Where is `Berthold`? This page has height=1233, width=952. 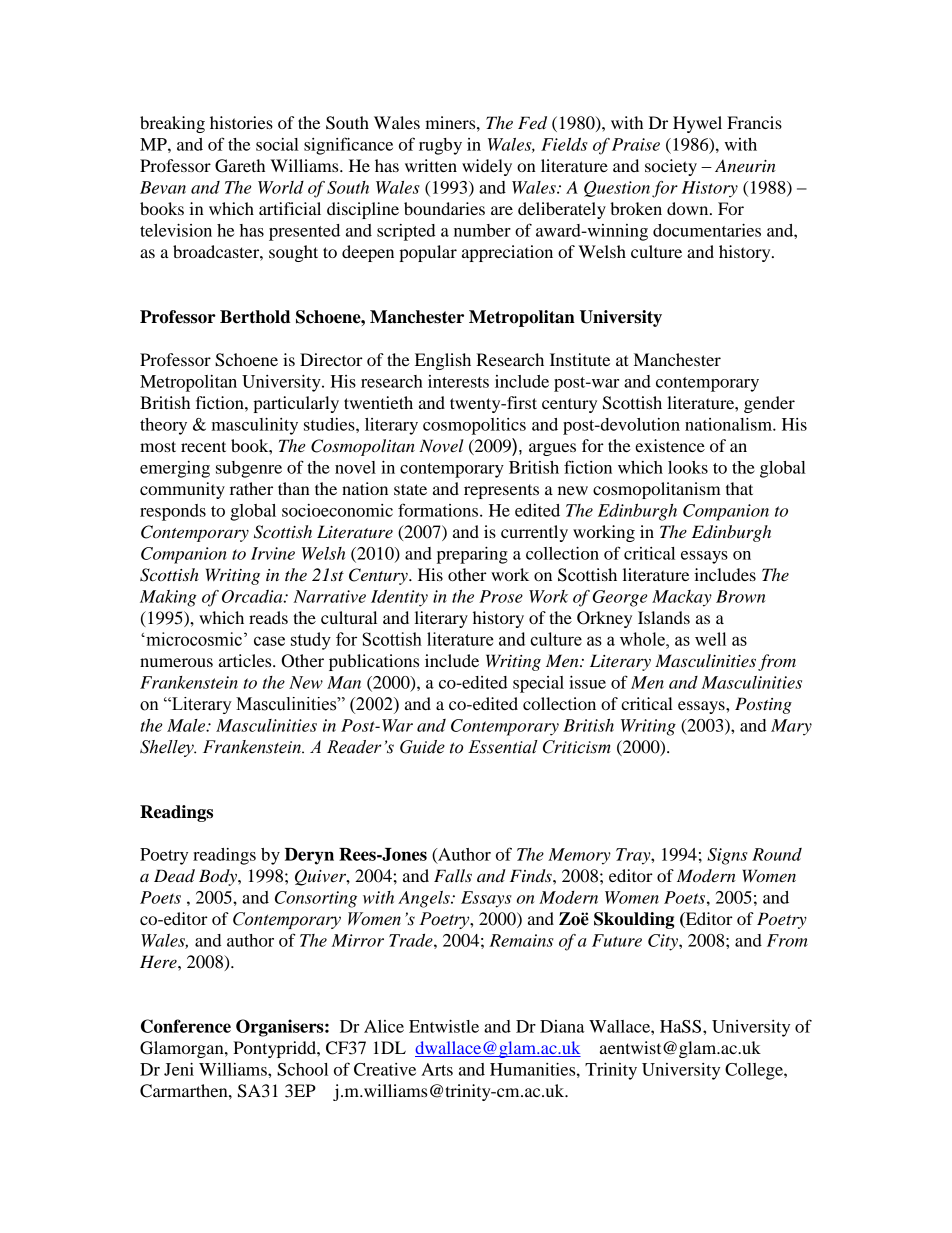 Berthold is located at coordinates (255, 317).
